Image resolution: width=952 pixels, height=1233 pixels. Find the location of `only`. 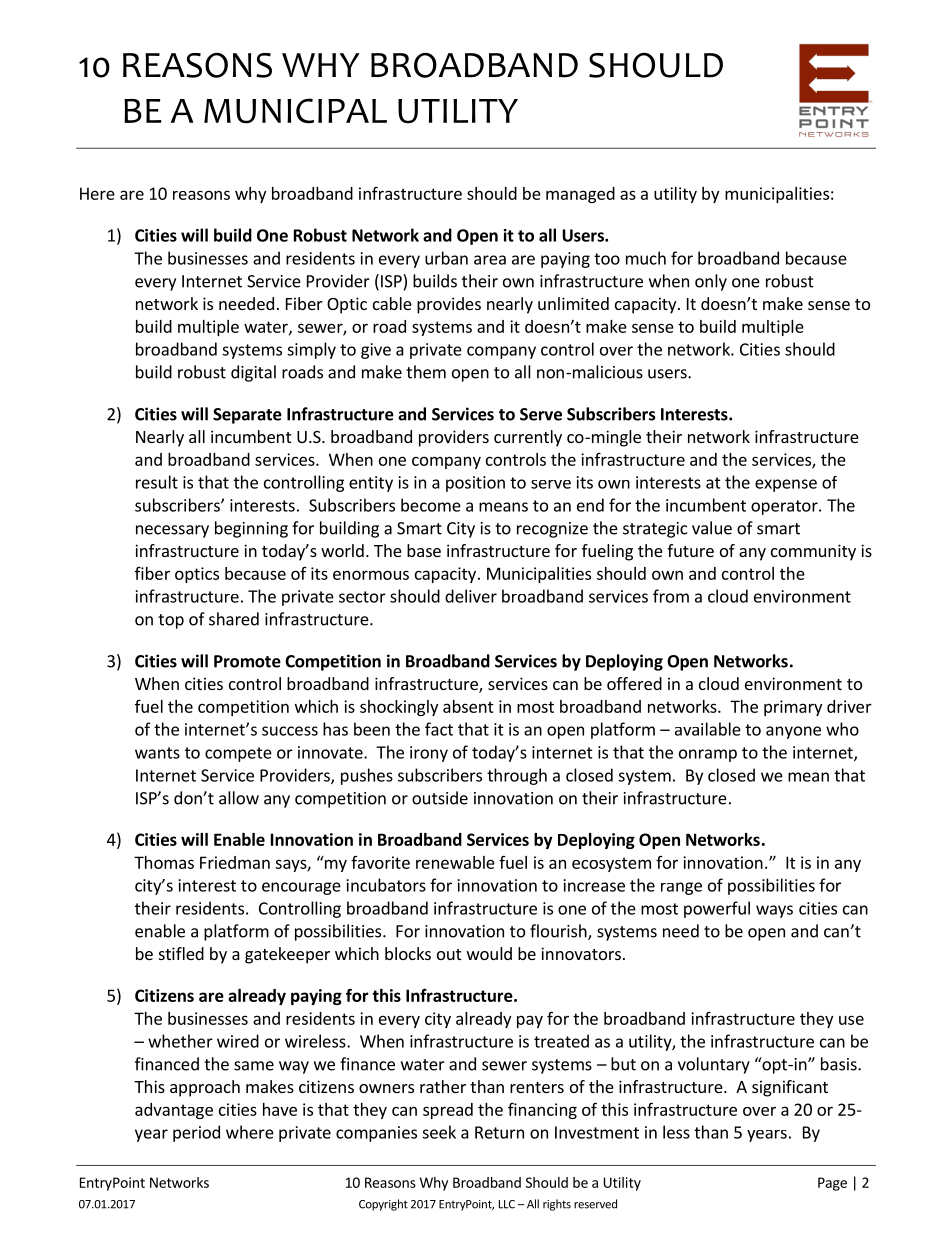

only is located at coordinates (711, 282).
